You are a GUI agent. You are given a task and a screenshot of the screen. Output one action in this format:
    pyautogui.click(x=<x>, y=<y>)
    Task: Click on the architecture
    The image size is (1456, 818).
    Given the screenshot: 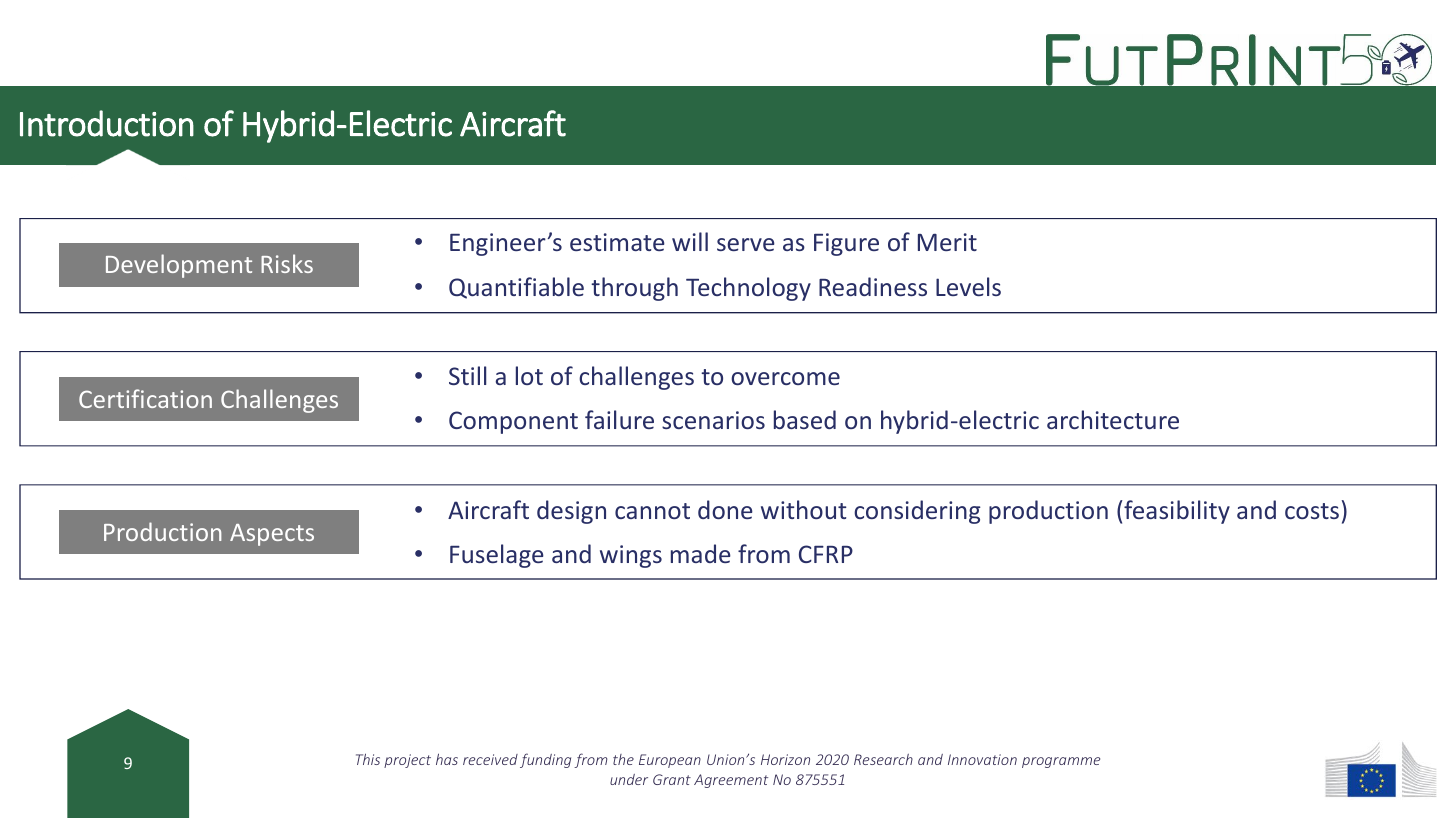 What is the action you would take?
    pyautogui.click(x=1113, y=419)
